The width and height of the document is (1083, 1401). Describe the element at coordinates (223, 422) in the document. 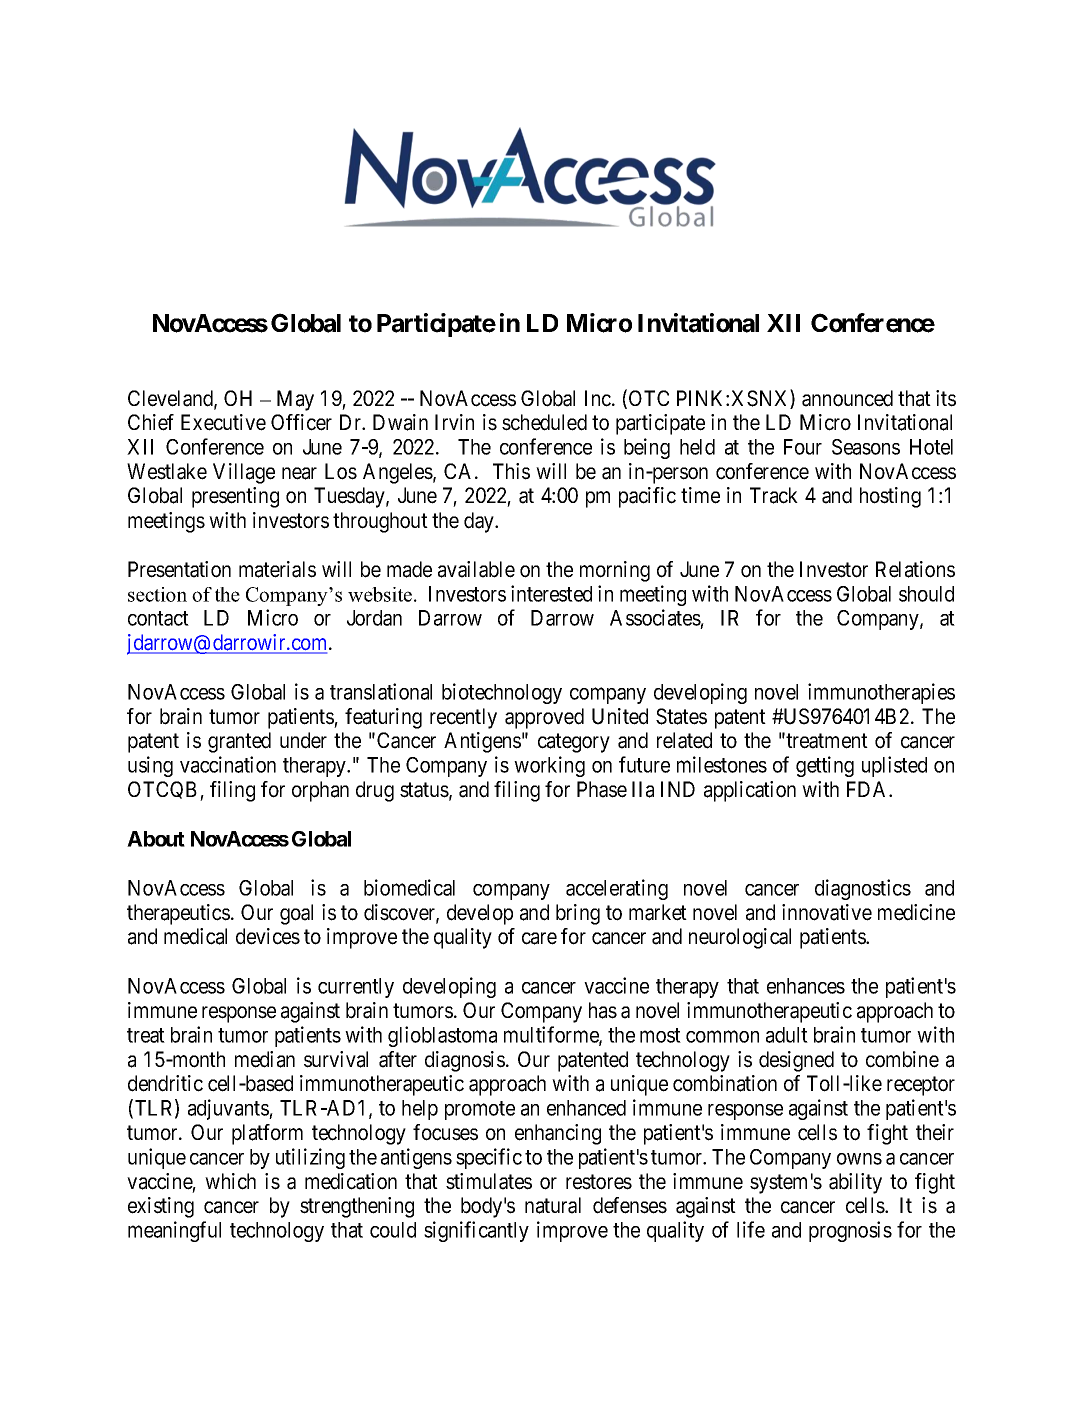

I see `Executive` at that location.
